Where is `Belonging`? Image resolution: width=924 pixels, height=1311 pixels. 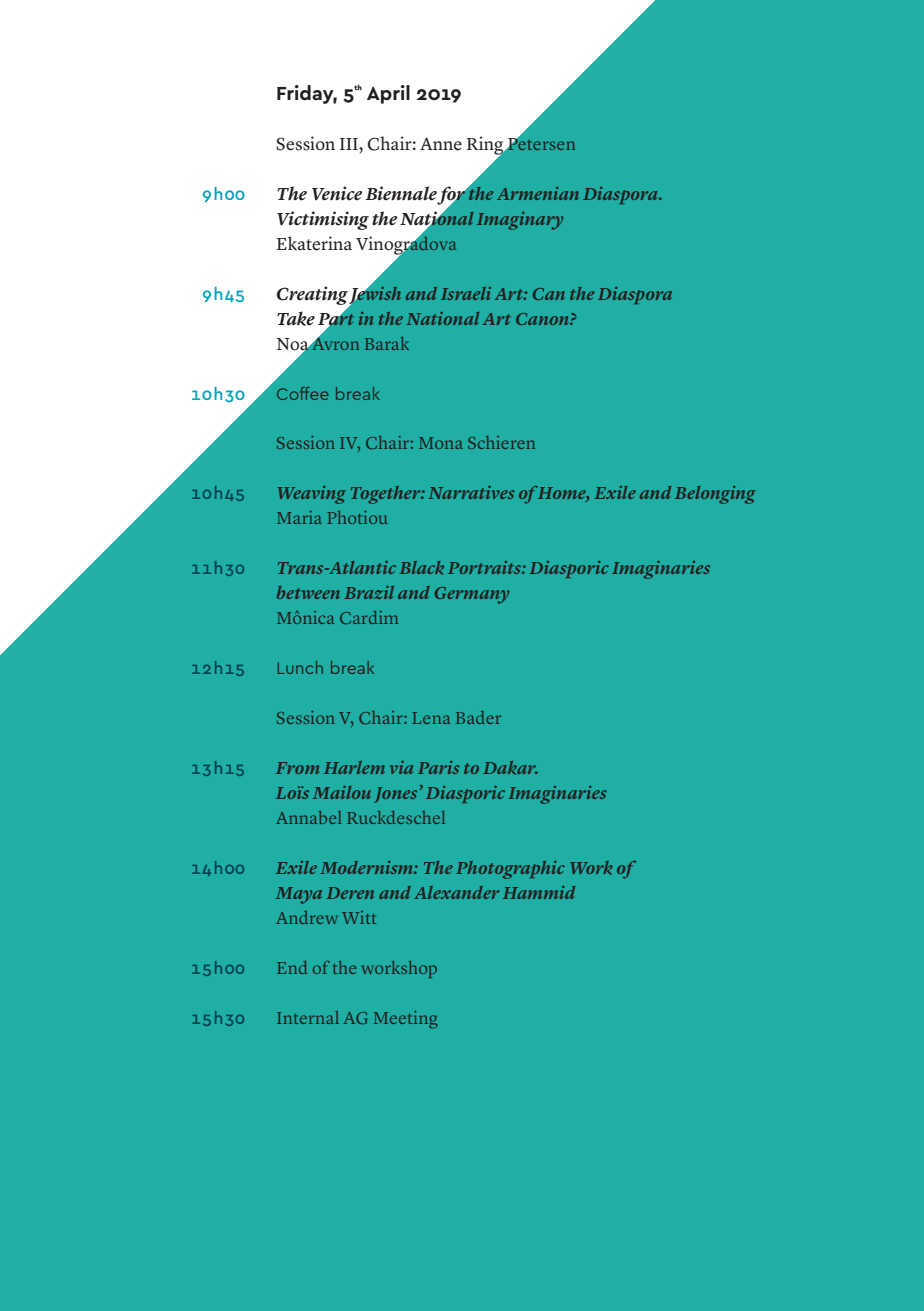
Belonging is located at coordinates (715, 495).
